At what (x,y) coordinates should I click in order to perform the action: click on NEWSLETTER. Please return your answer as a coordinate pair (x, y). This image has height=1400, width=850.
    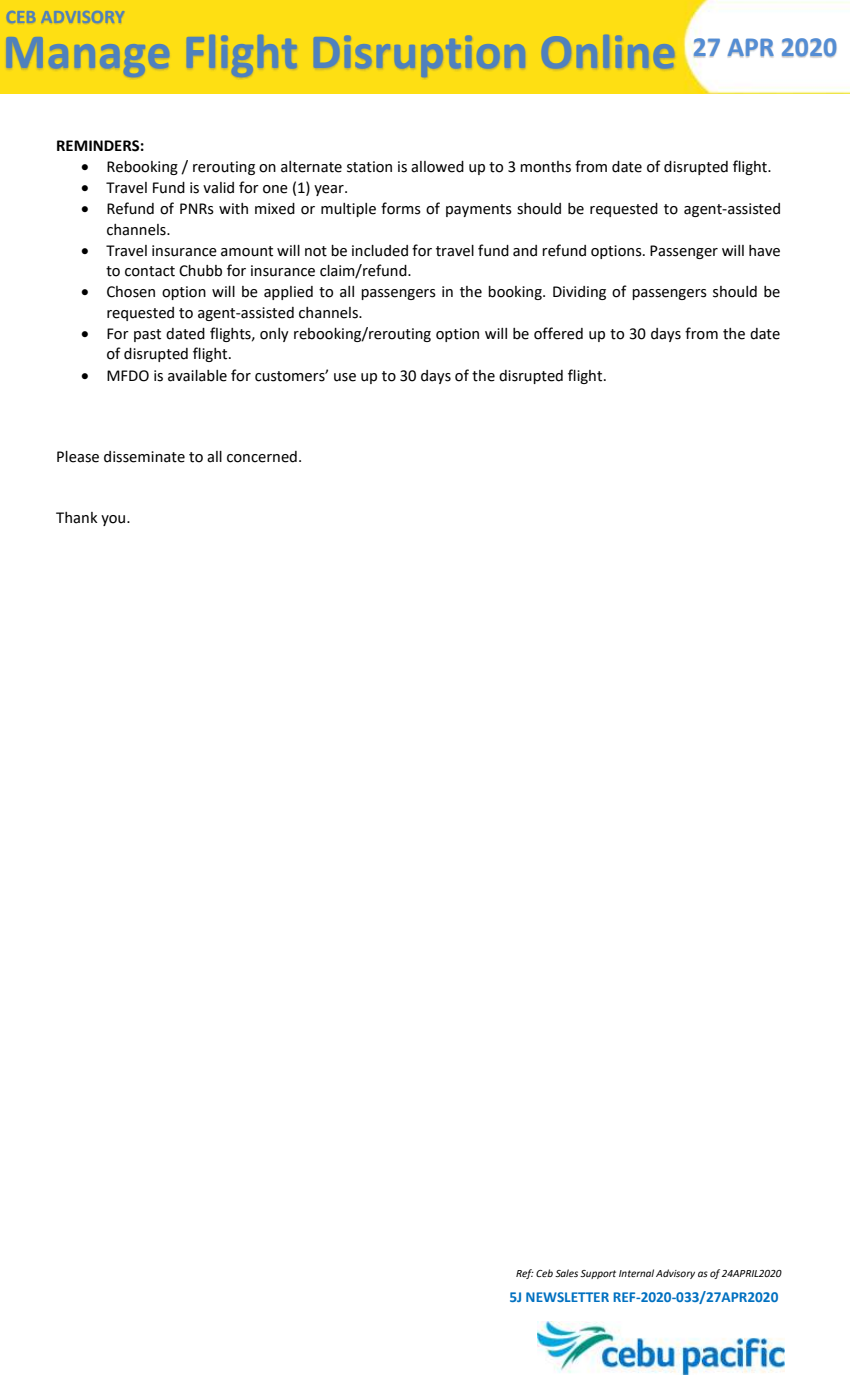
    Looking at the image, I should click on (567, 1297).
